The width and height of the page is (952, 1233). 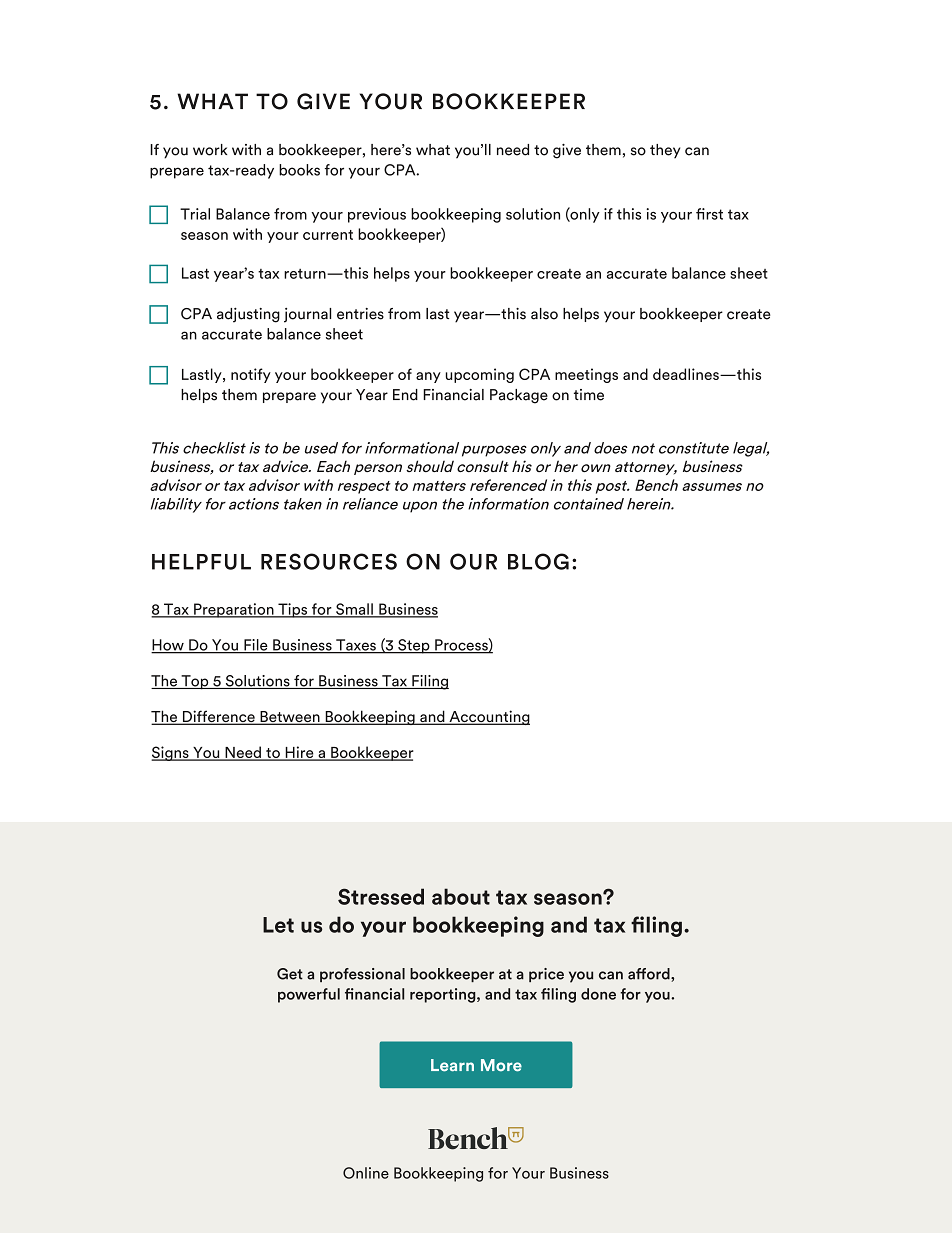 I want to click on Learn, so click(x=452, y=1065).
